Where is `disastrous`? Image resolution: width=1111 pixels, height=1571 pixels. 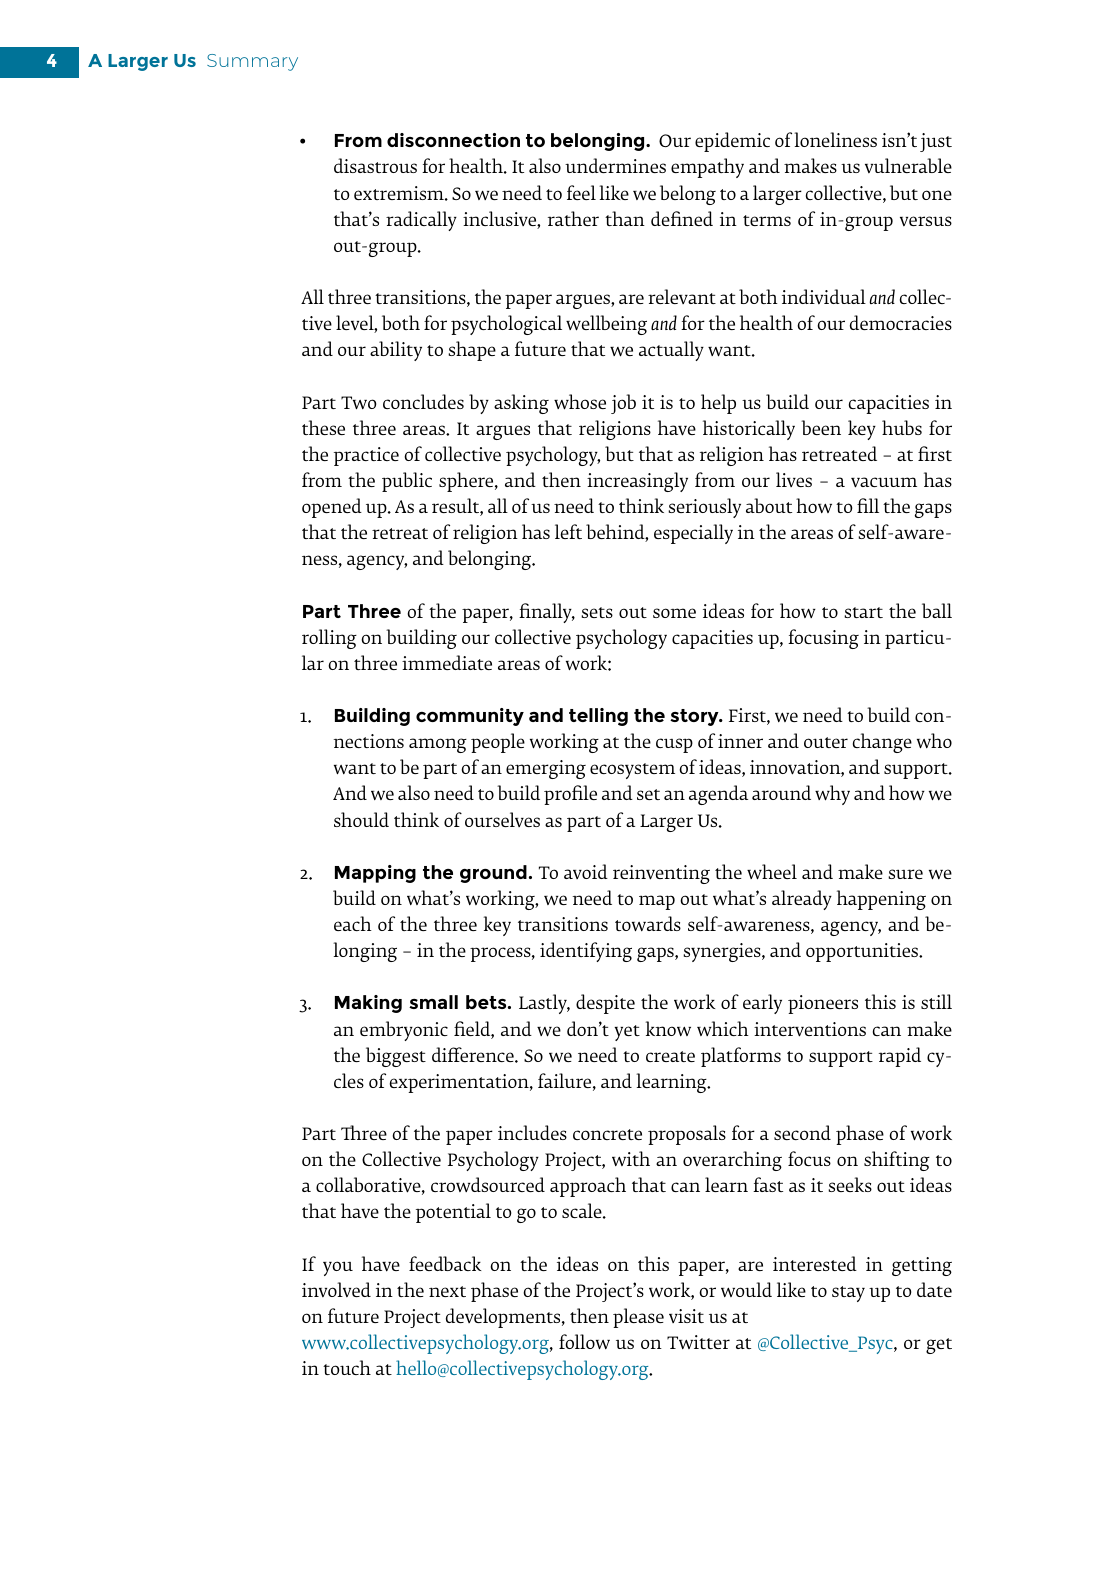
disastrous is located at coordinates (375, 165).
